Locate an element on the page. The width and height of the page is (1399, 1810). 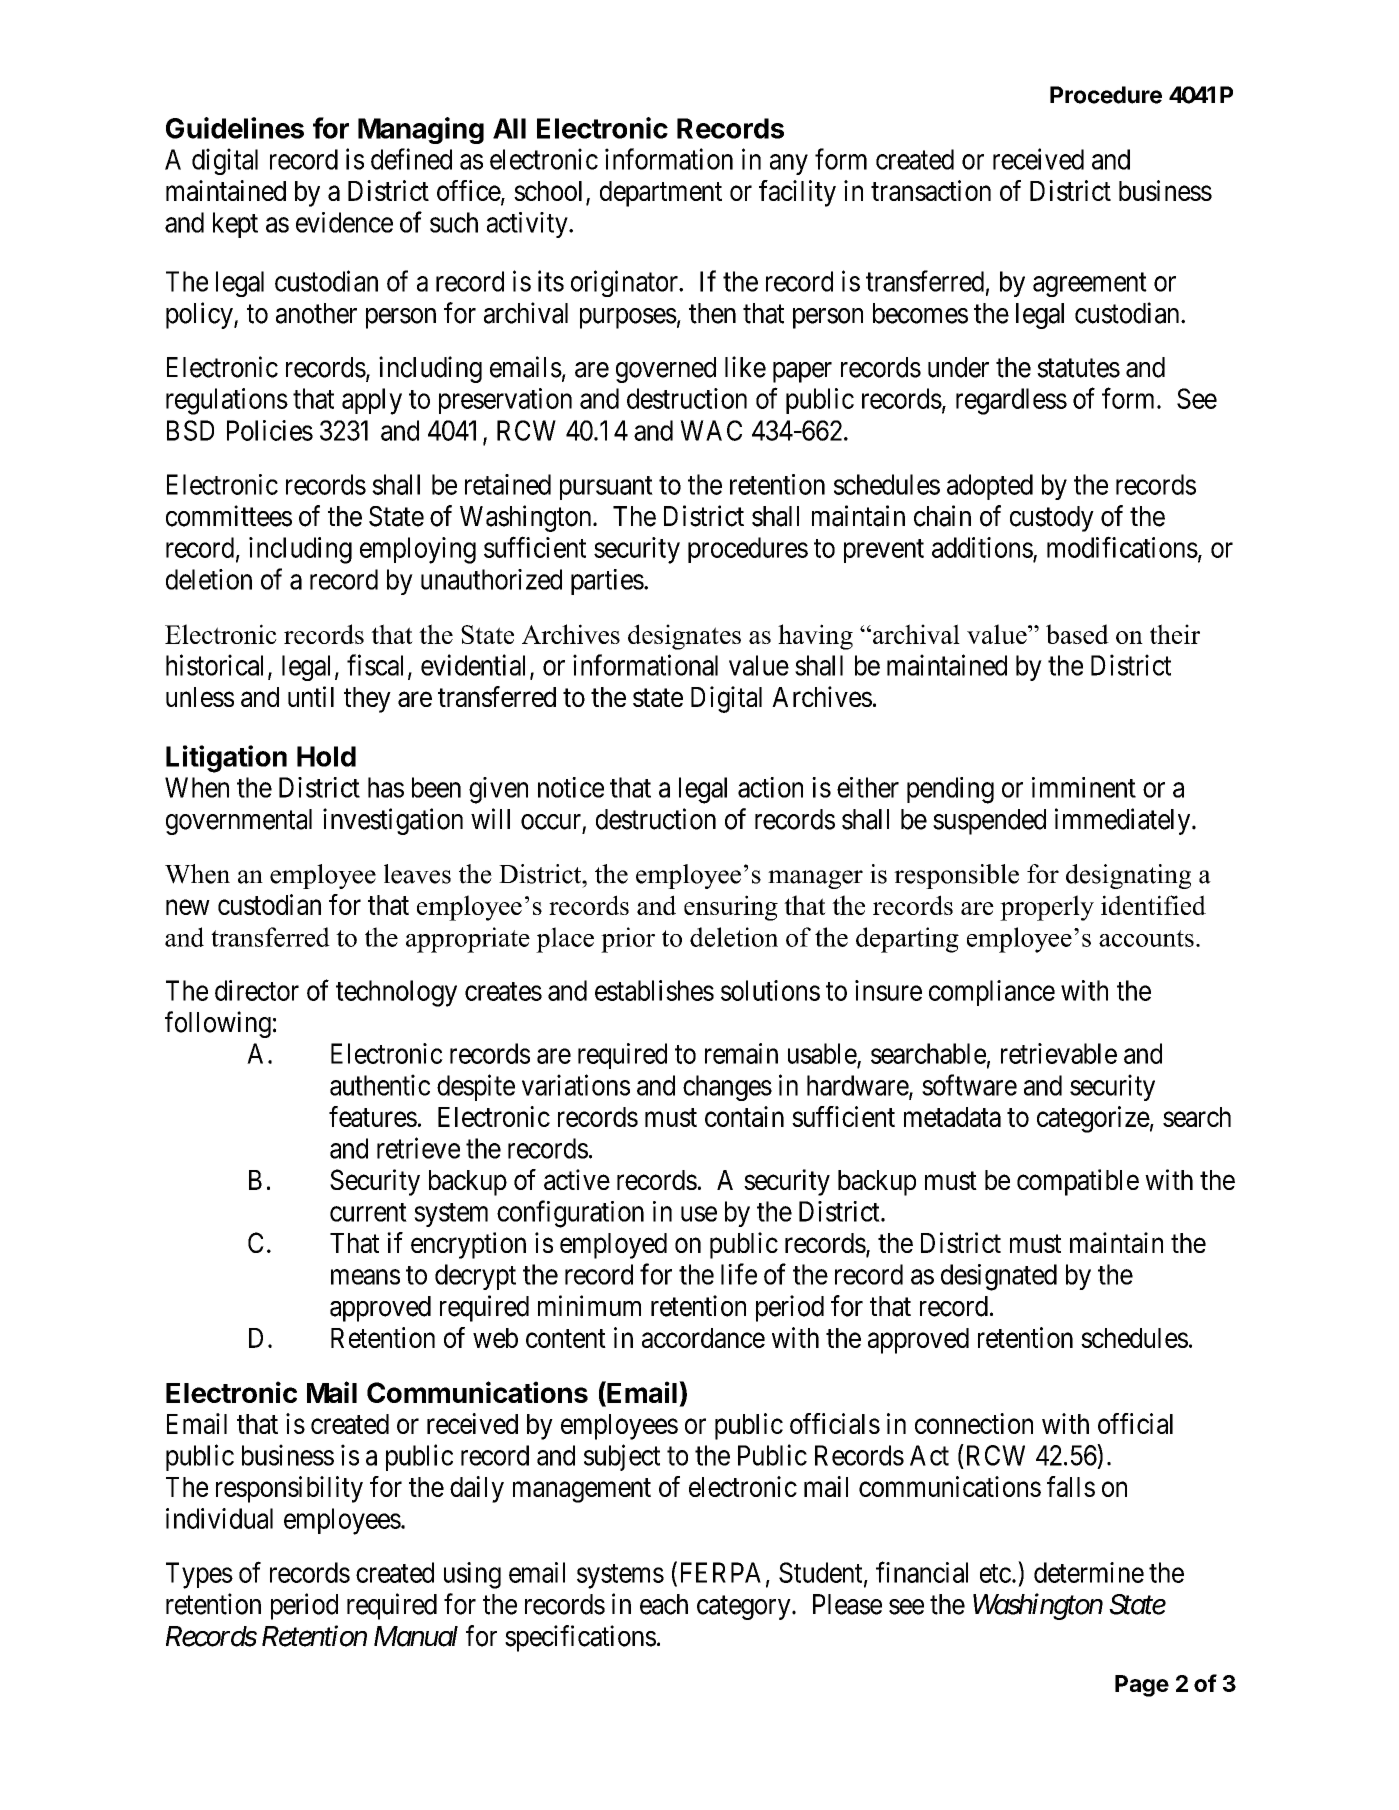
Manual is located at coordinates (416, 1636).
